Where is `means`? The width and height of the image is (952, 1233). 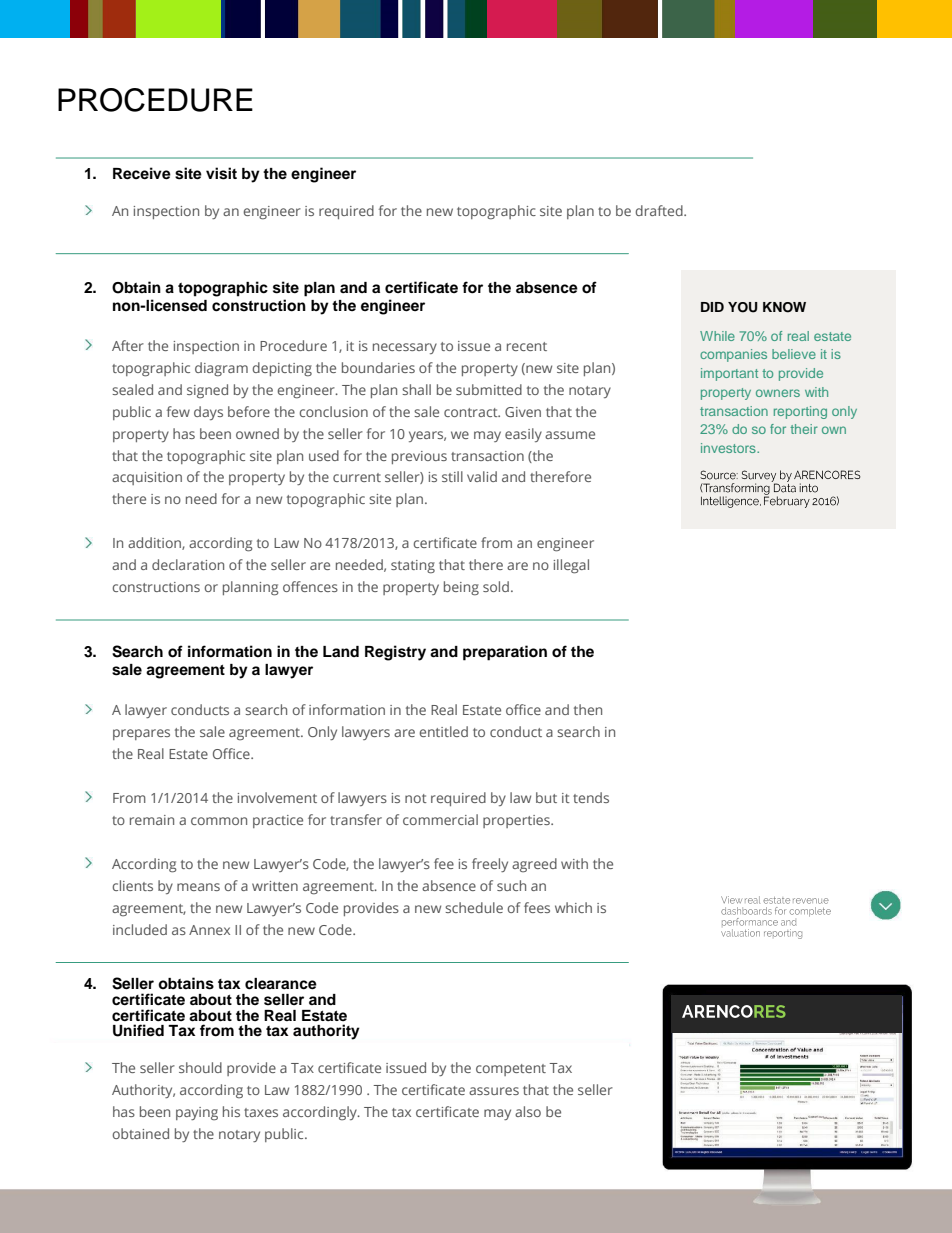
means is located at coordinates (198, 887).
